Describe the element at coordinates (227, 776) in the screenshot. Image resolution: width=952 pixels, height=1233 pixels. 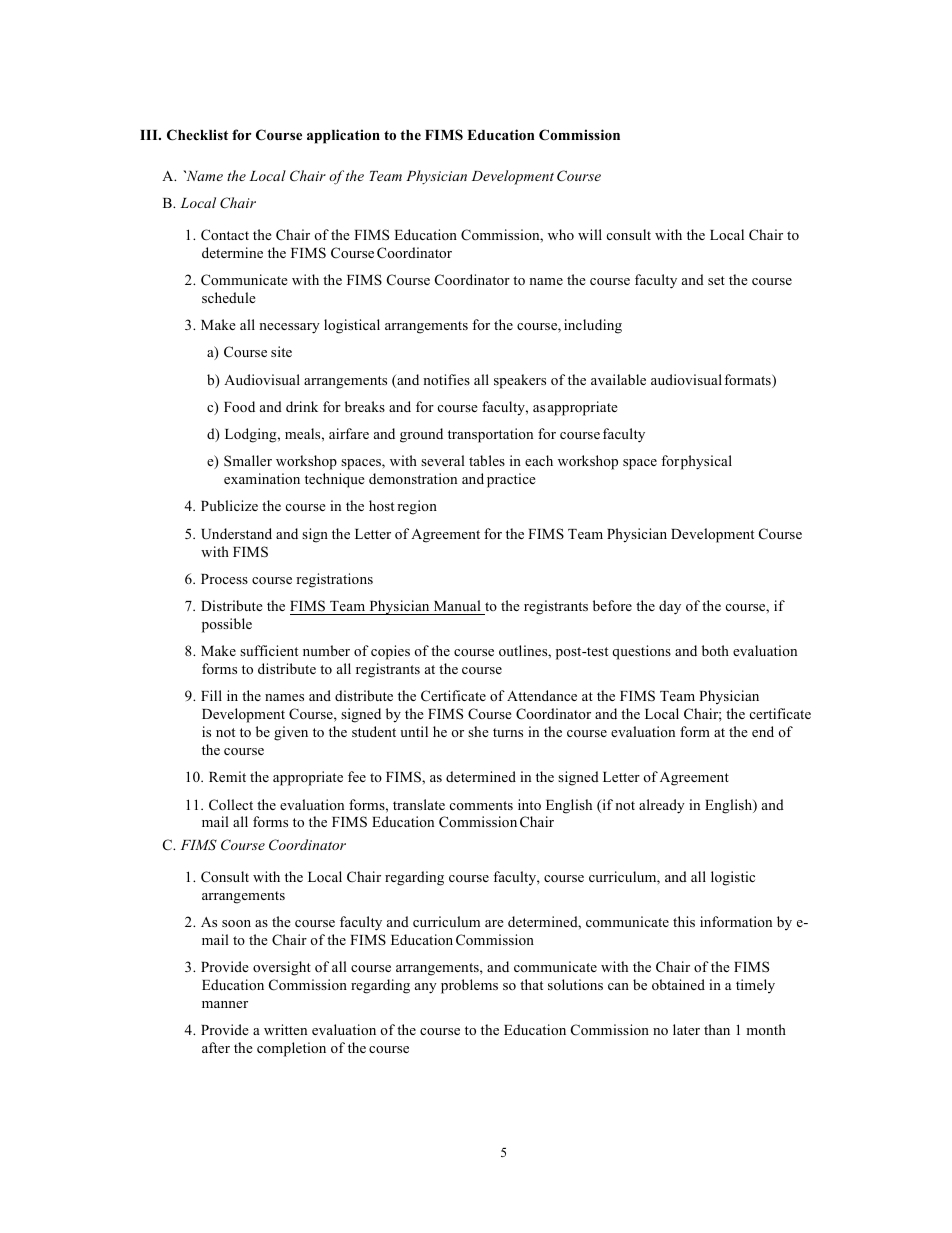
I see `Remit` at that location.
